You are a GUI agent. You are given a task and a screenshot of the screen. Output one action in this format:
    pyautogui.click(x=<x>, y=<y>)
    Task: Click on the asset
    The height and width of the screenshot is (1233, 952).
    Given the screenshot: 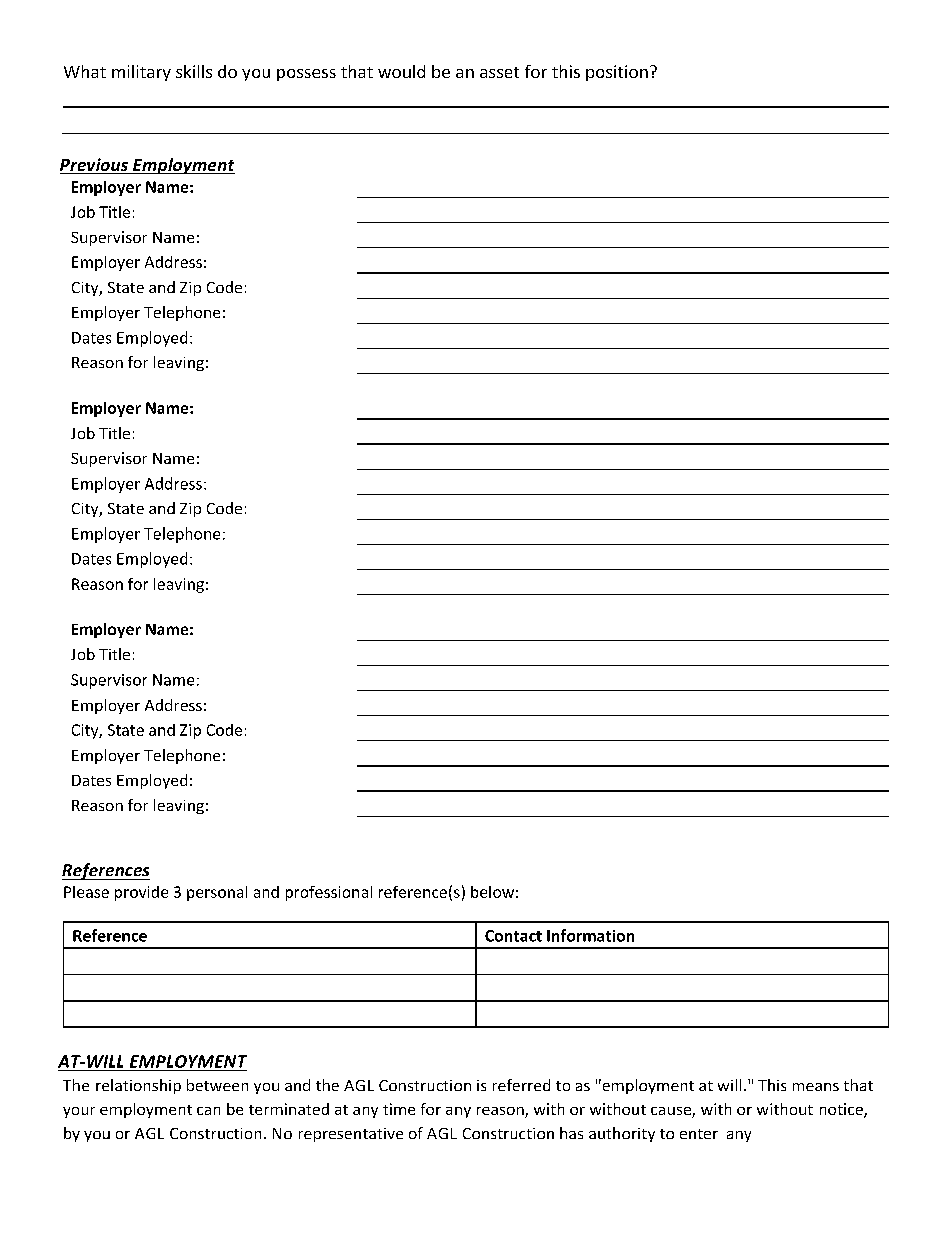 What is the action you would take?
    pyautogui.click(x=499, y=72)
